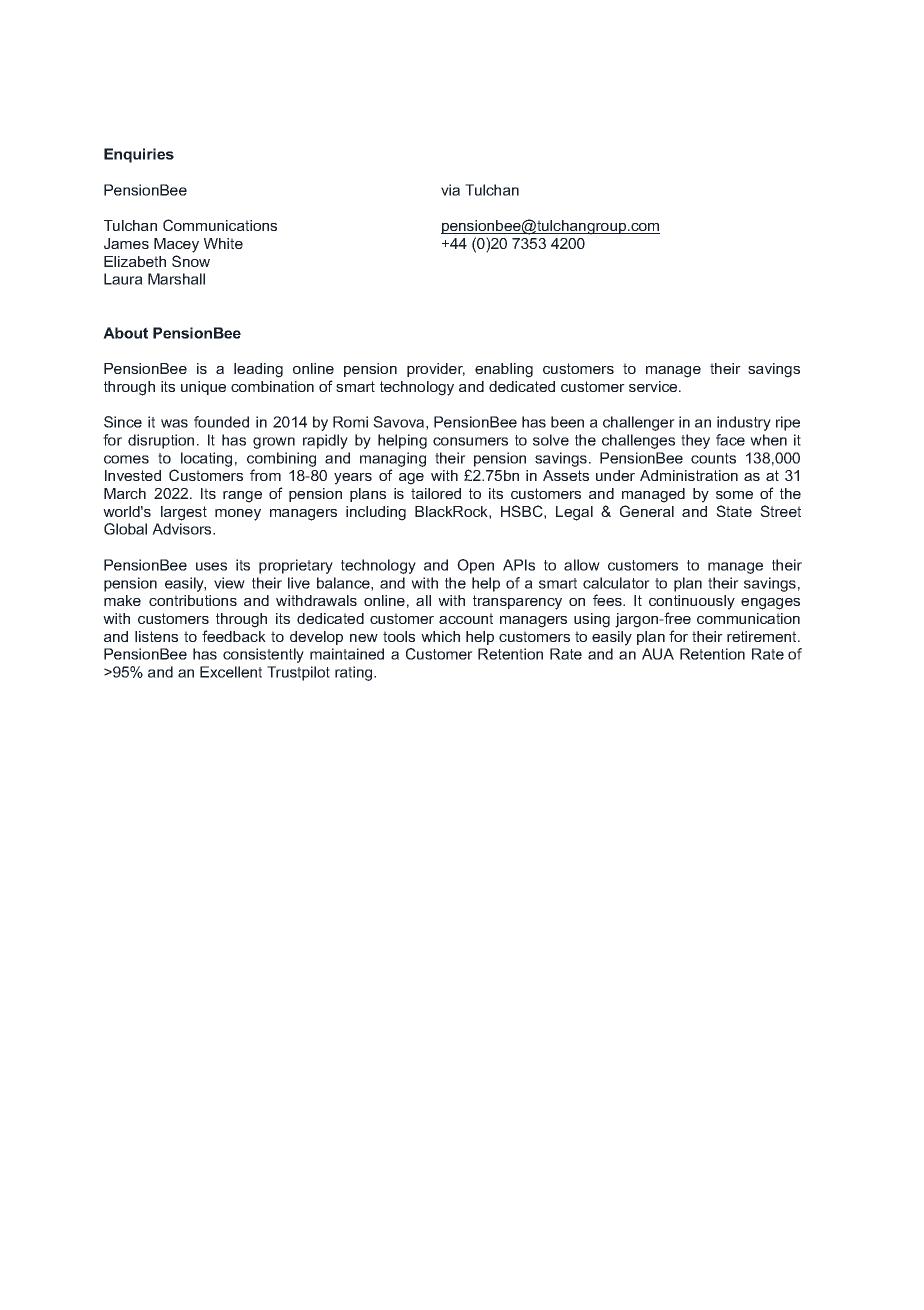 The image size is (924, 1310). Describe the element at coordinates (231, 672) in the document. I see `Excellent` at that location.
